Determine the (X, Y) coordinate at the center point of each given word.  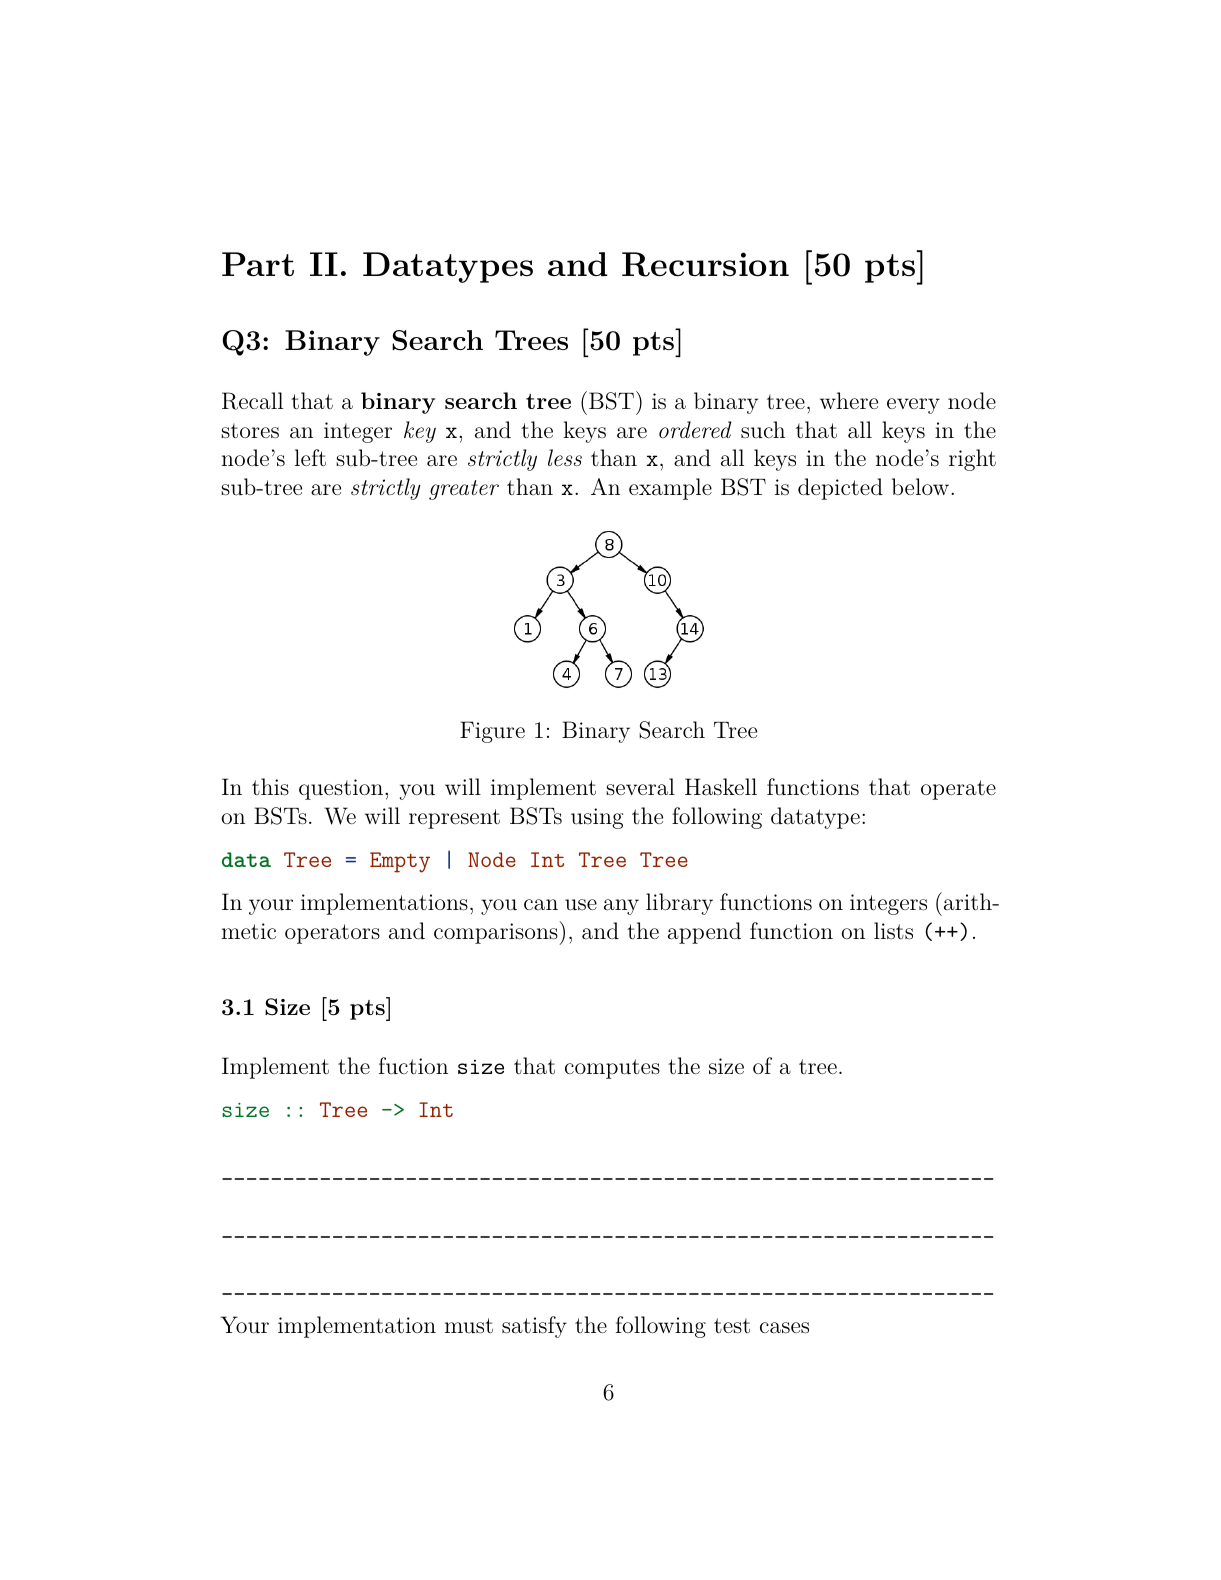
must (469, 1326)
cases (784, 1328)
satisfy (534, 1327)
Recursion (705, 264)
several (640, 787)
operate (958, 790)
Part (258, 264)
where (849, 400)
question (341, 789)
